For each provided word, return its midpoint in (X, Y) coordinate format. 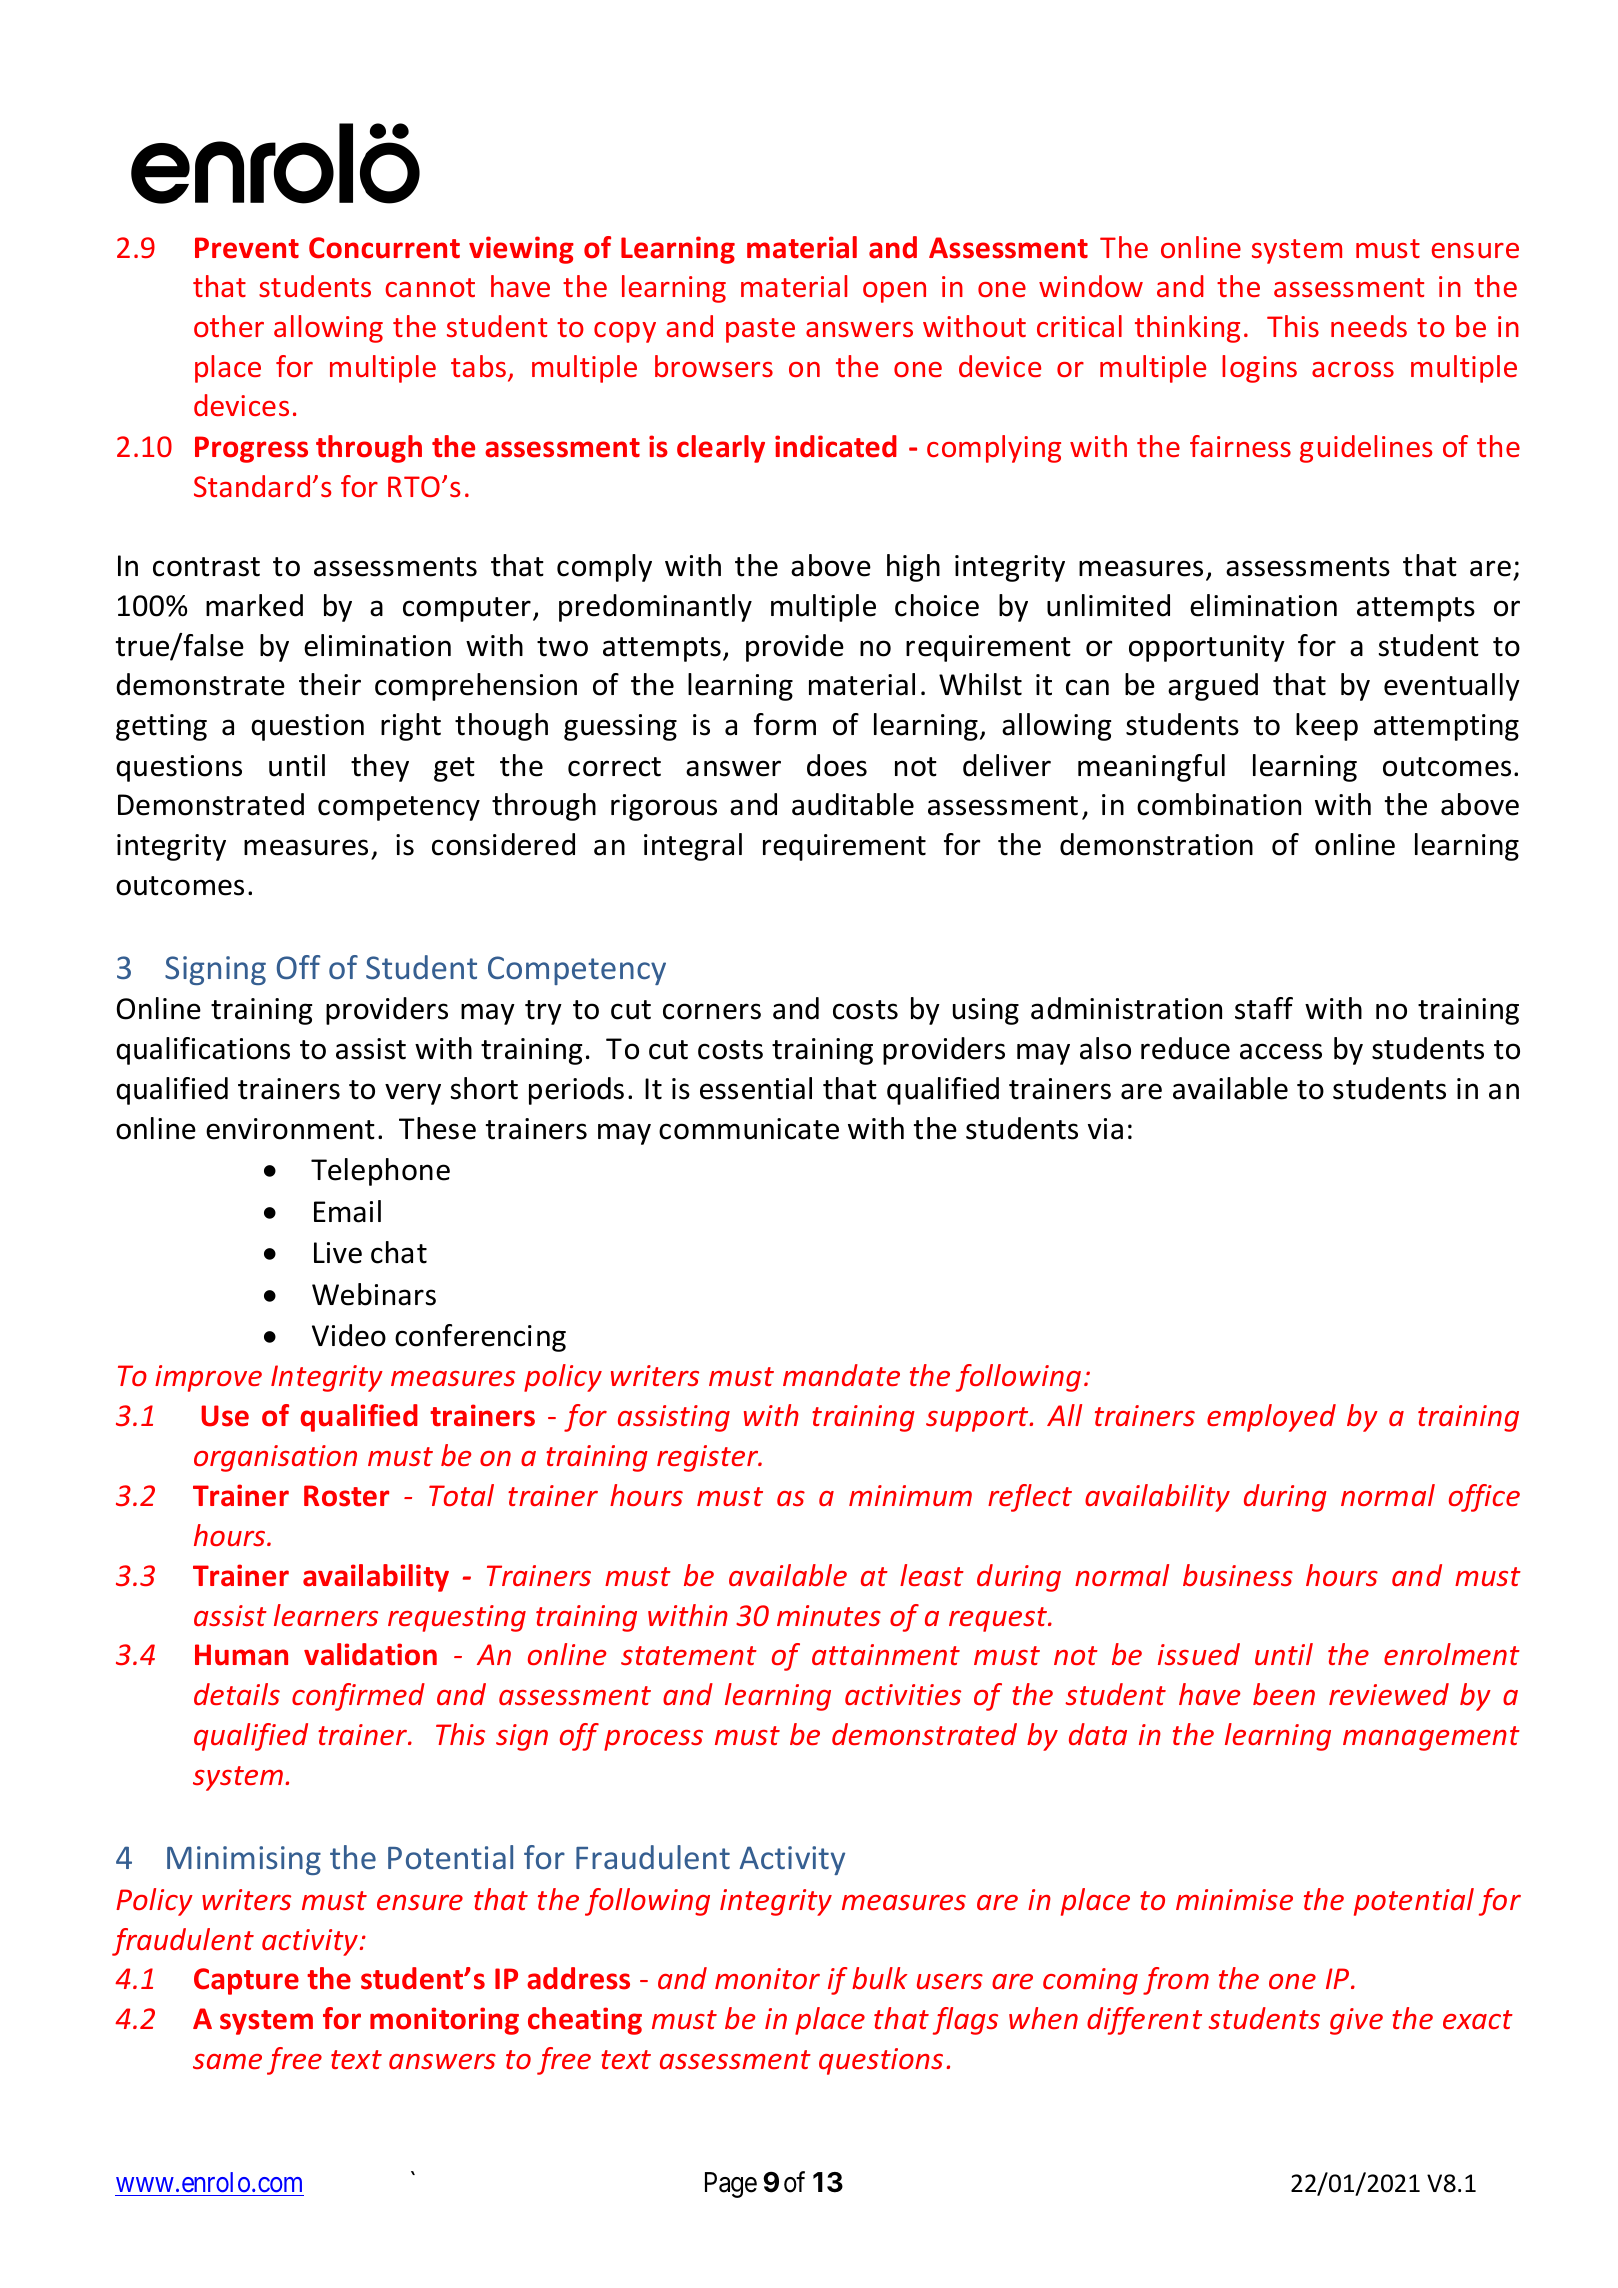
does (837, 765)
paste (760, 330)
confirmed (358, 1697)
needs (1369, 326)
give (1356, 2021)
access (1281, 1051)
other (229, 326)
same (227, 2061)
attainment (886, 1654)
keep (1327, 727)
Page (731, 2185)
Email (347, 1211)
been (1284, 1694)
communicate (749, 1129)
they (380, 768)
